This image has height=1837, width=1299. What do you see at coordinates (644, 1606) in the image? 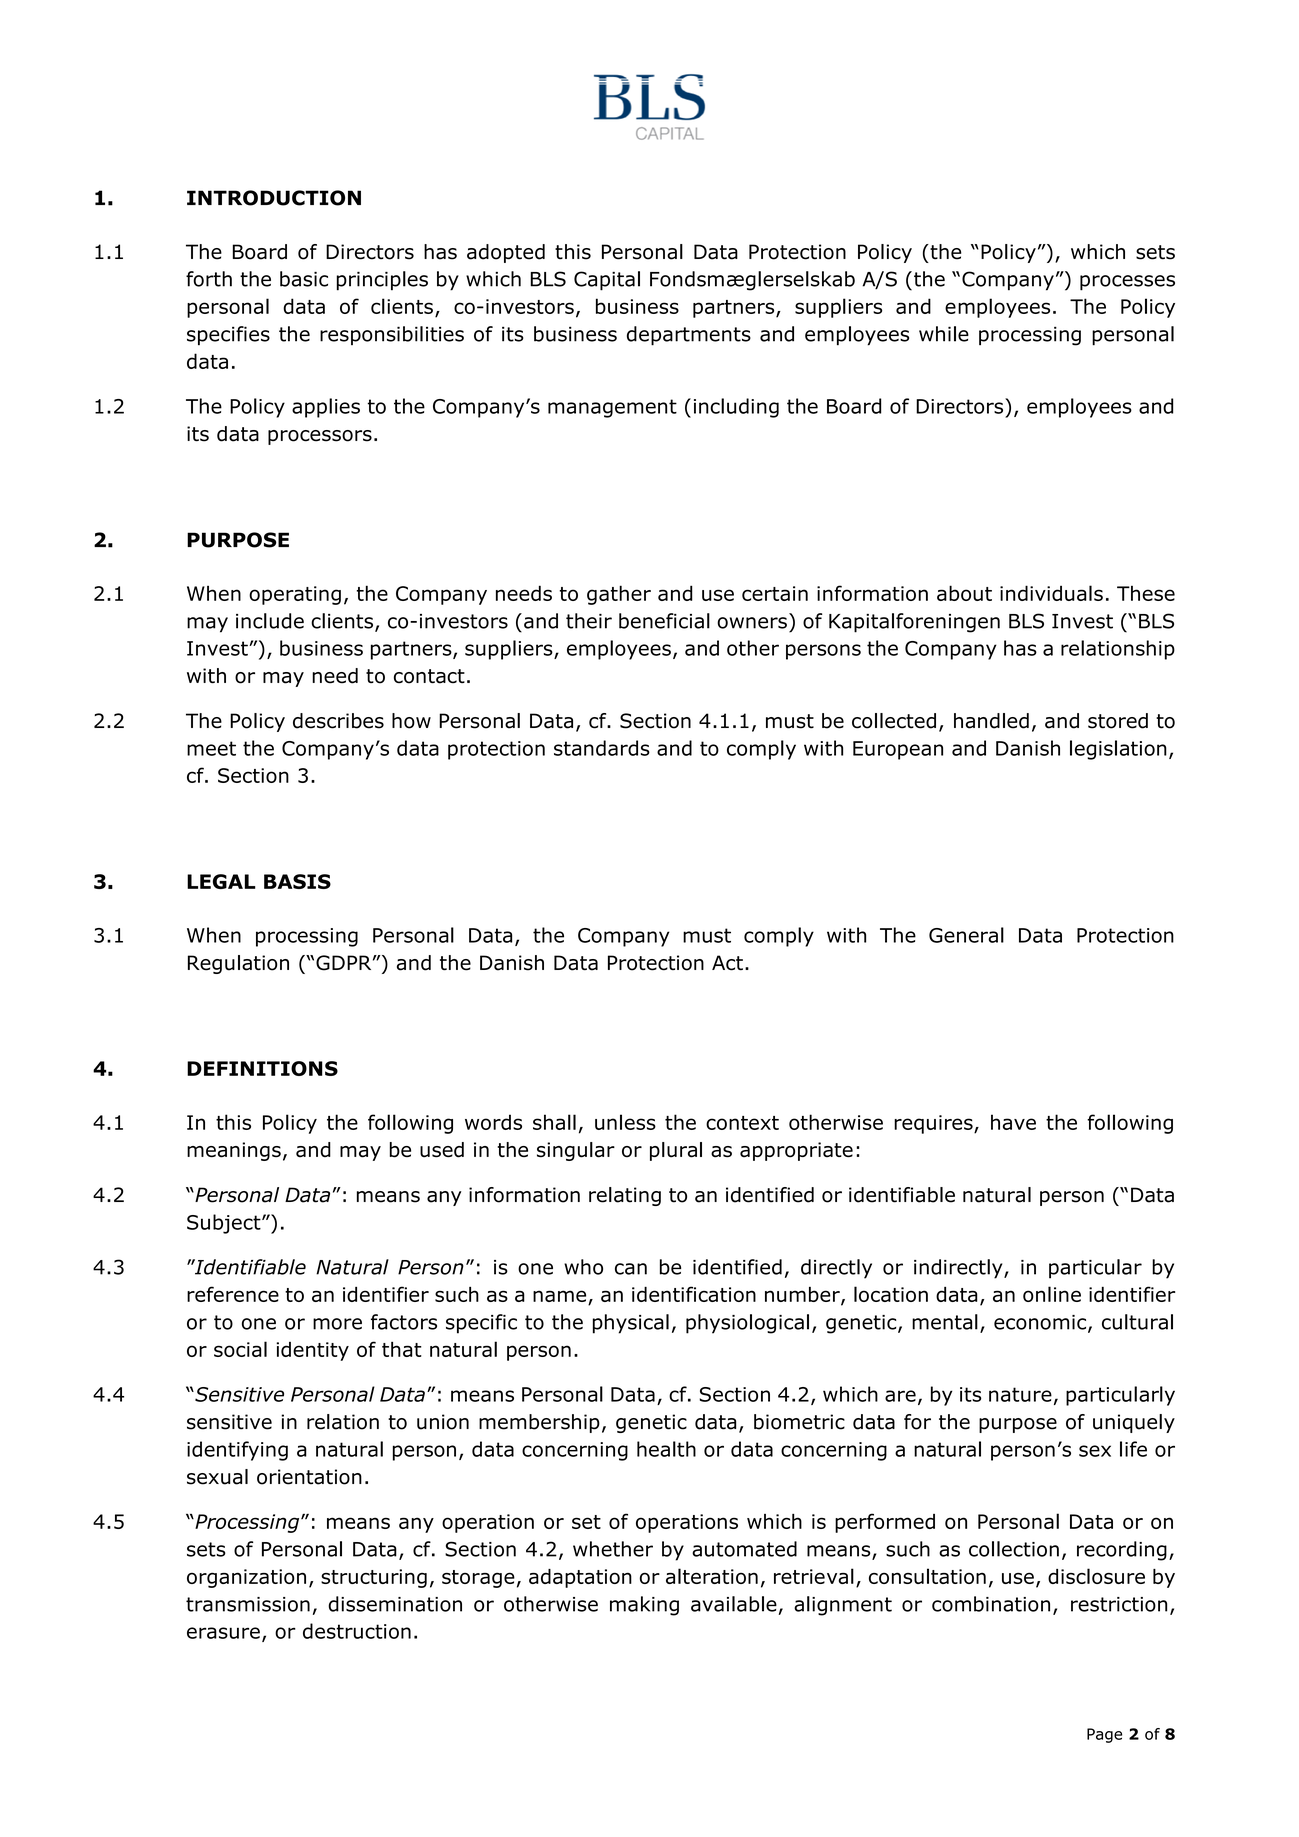
I see `making` at bounding box center [644, 1606].
